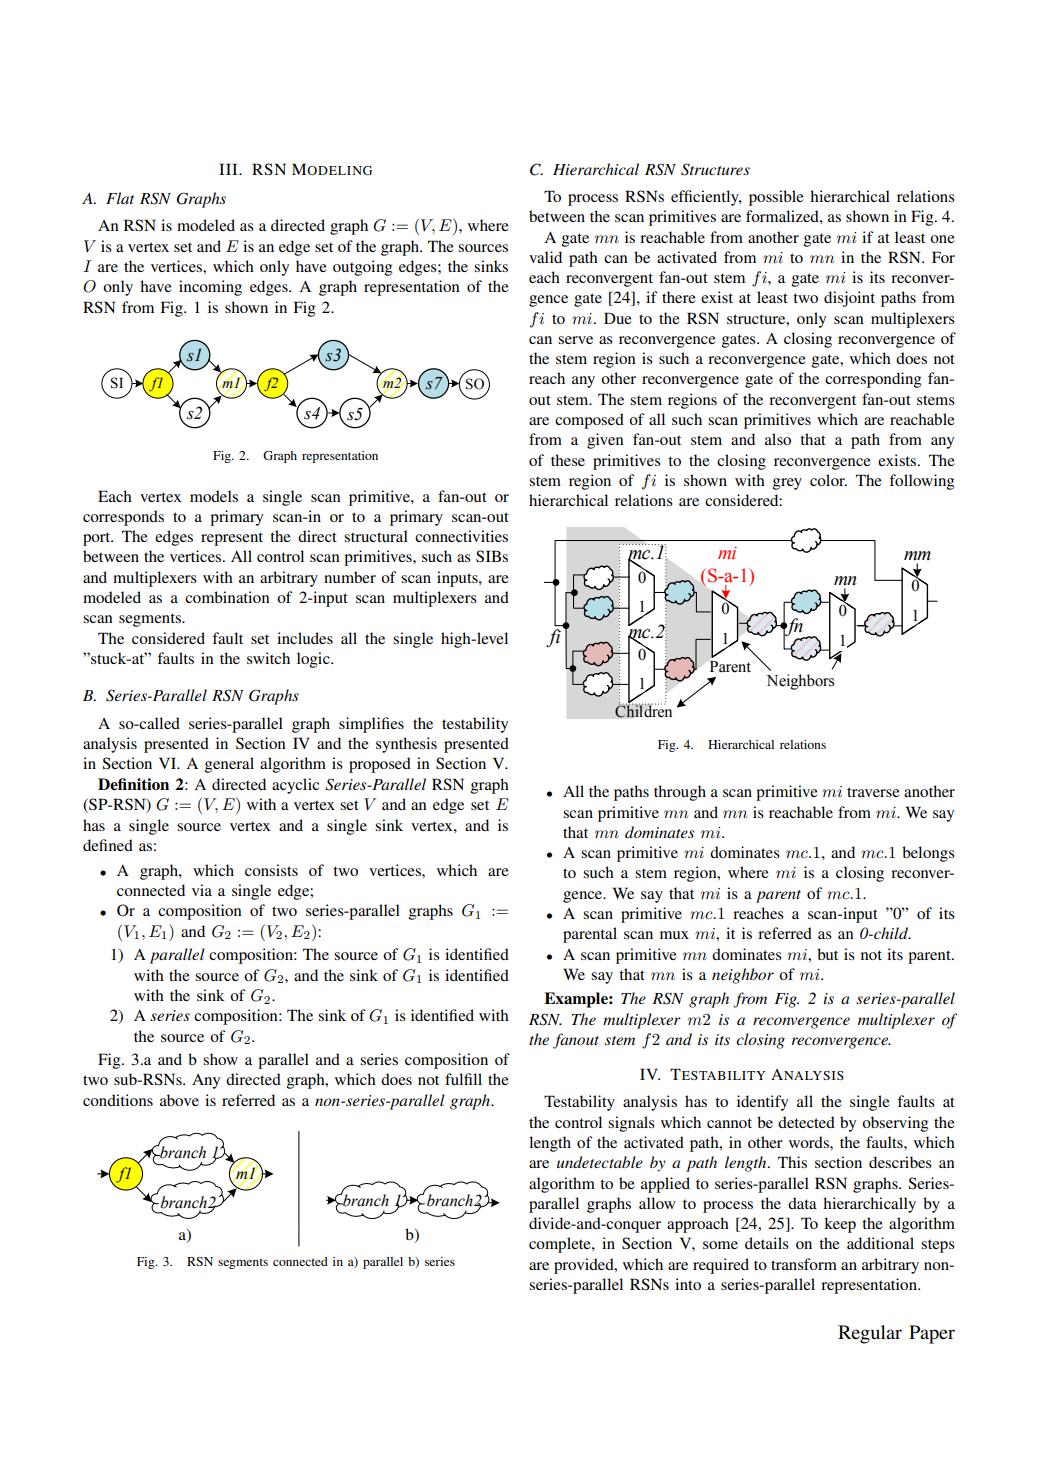 The image size is (1038, 1469). Describe the element at coordinates (179, 1100) in the document. I see `above` at that location.
